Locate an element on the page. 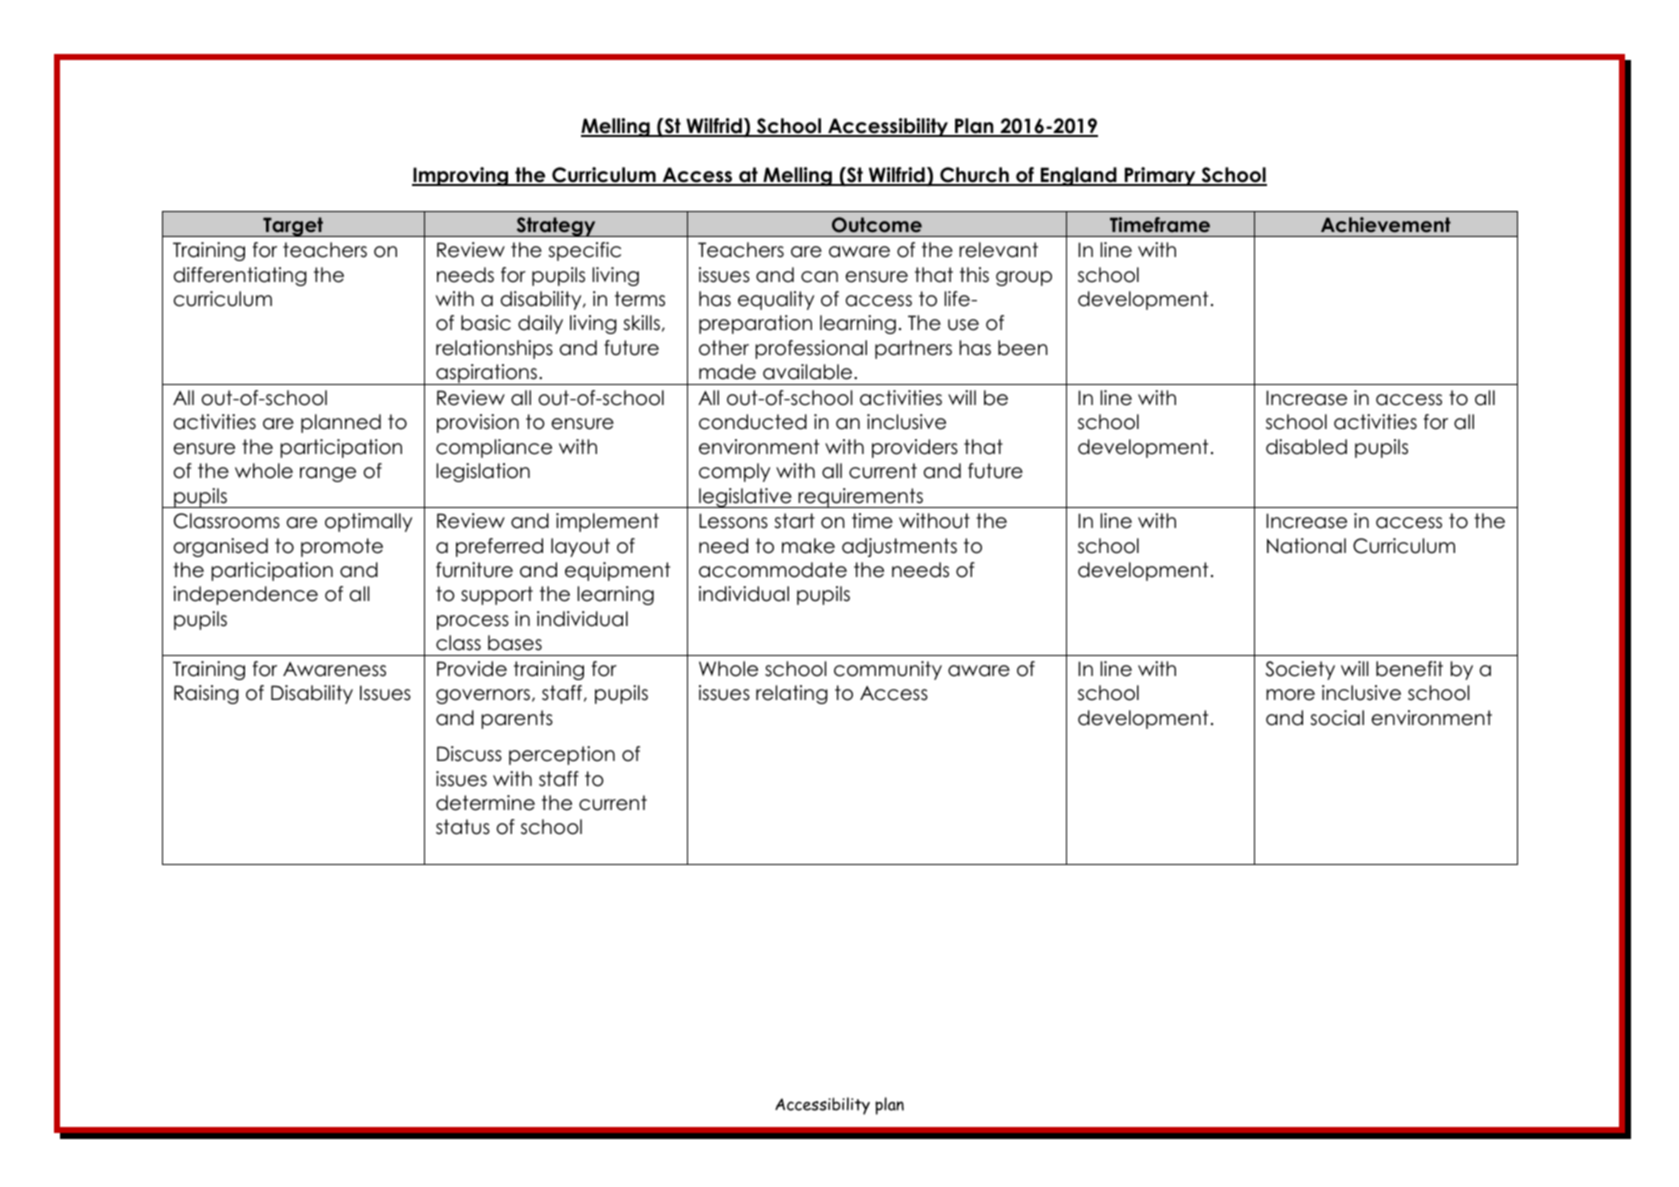 The image size is (1679, 1187). Primary is located at coordinates (1160, 176).
